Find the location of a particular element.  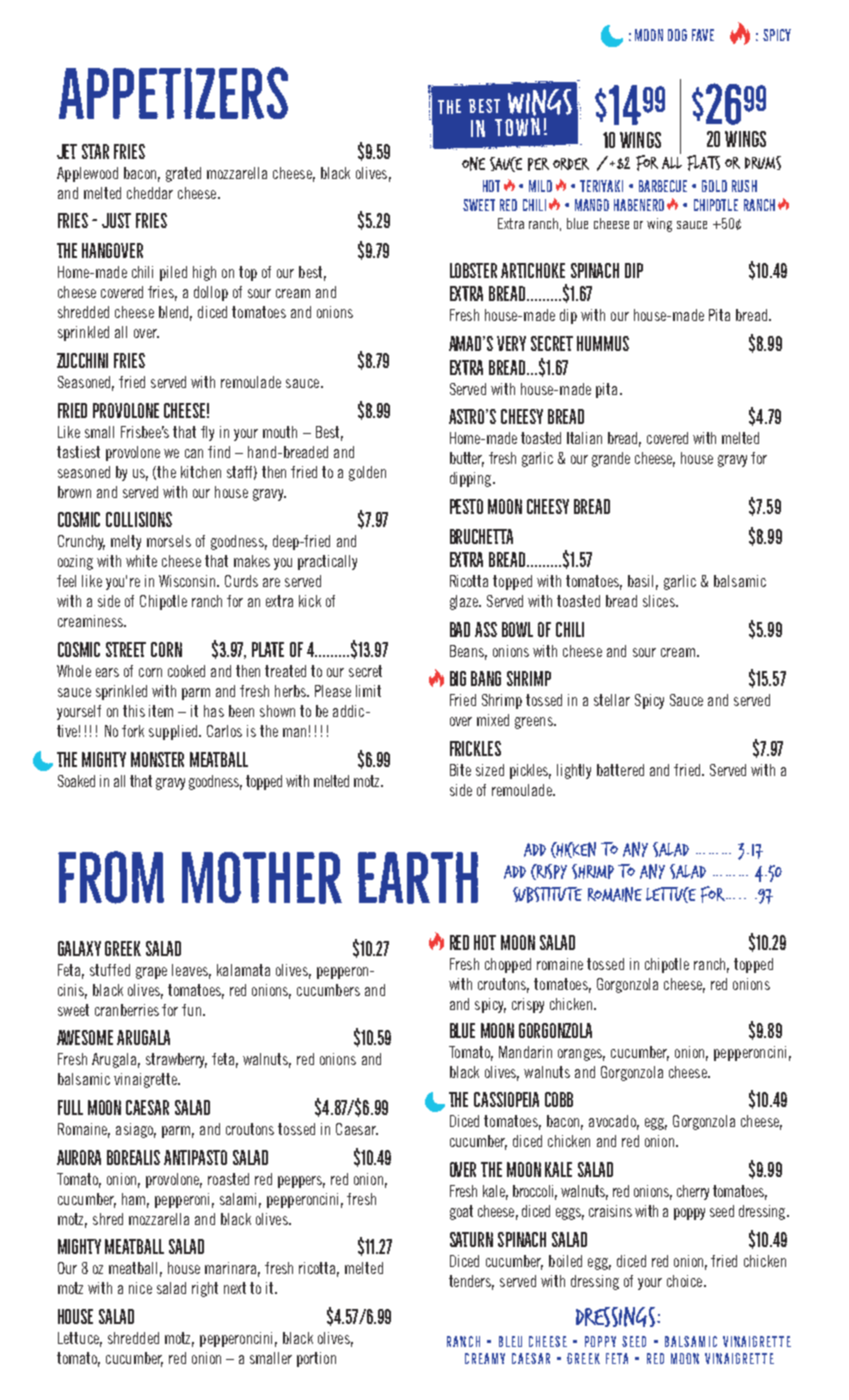

chopped is located at coordinates (508, 965).
